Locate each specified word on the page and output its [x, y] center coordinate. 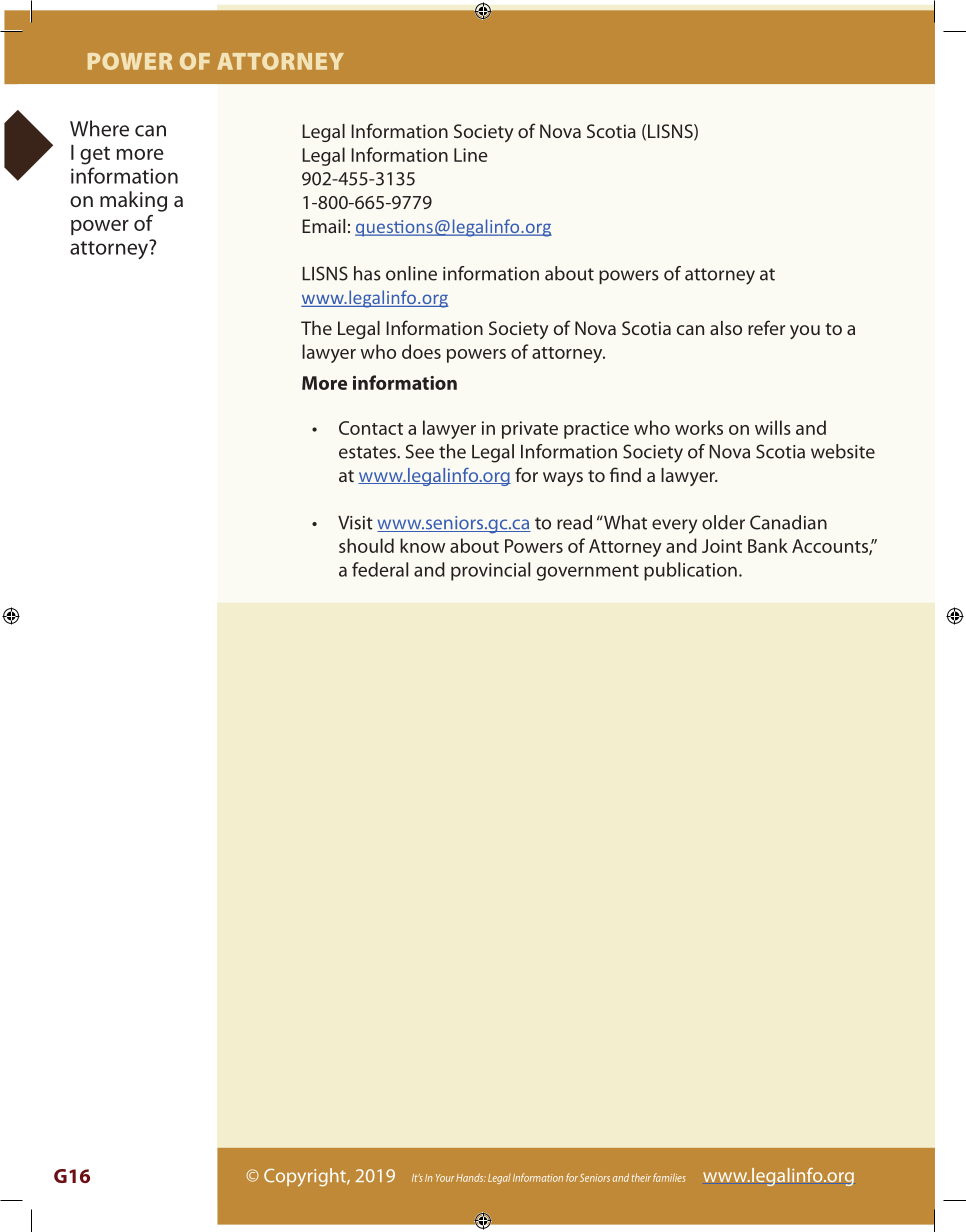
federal [380, 569]
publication [690, 571]
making [133, 201]
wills [773, 427]
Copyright [306, 1177]
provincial [490, 571]
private [530, 430]
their [641, 1177]
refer [766, 327]
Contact [371, 428]
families [669, 1177]
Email [323, 226]
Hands [471, 1177]
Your [445, 1178]
